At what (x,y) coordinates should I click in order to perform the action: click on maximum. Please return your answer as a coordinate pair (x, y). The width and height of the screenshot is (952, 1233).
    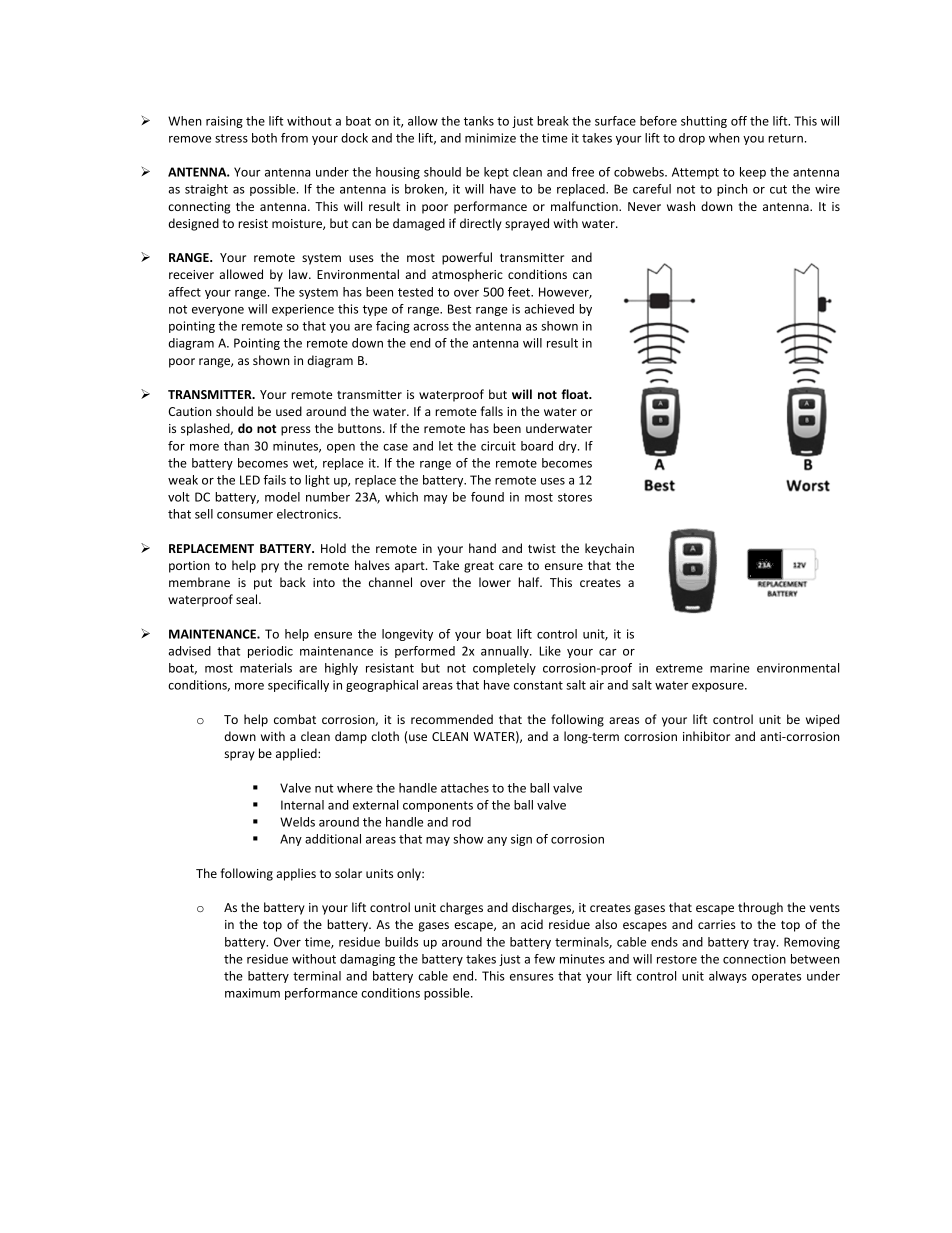
    Looking at the image, I should click on (252, 993).
